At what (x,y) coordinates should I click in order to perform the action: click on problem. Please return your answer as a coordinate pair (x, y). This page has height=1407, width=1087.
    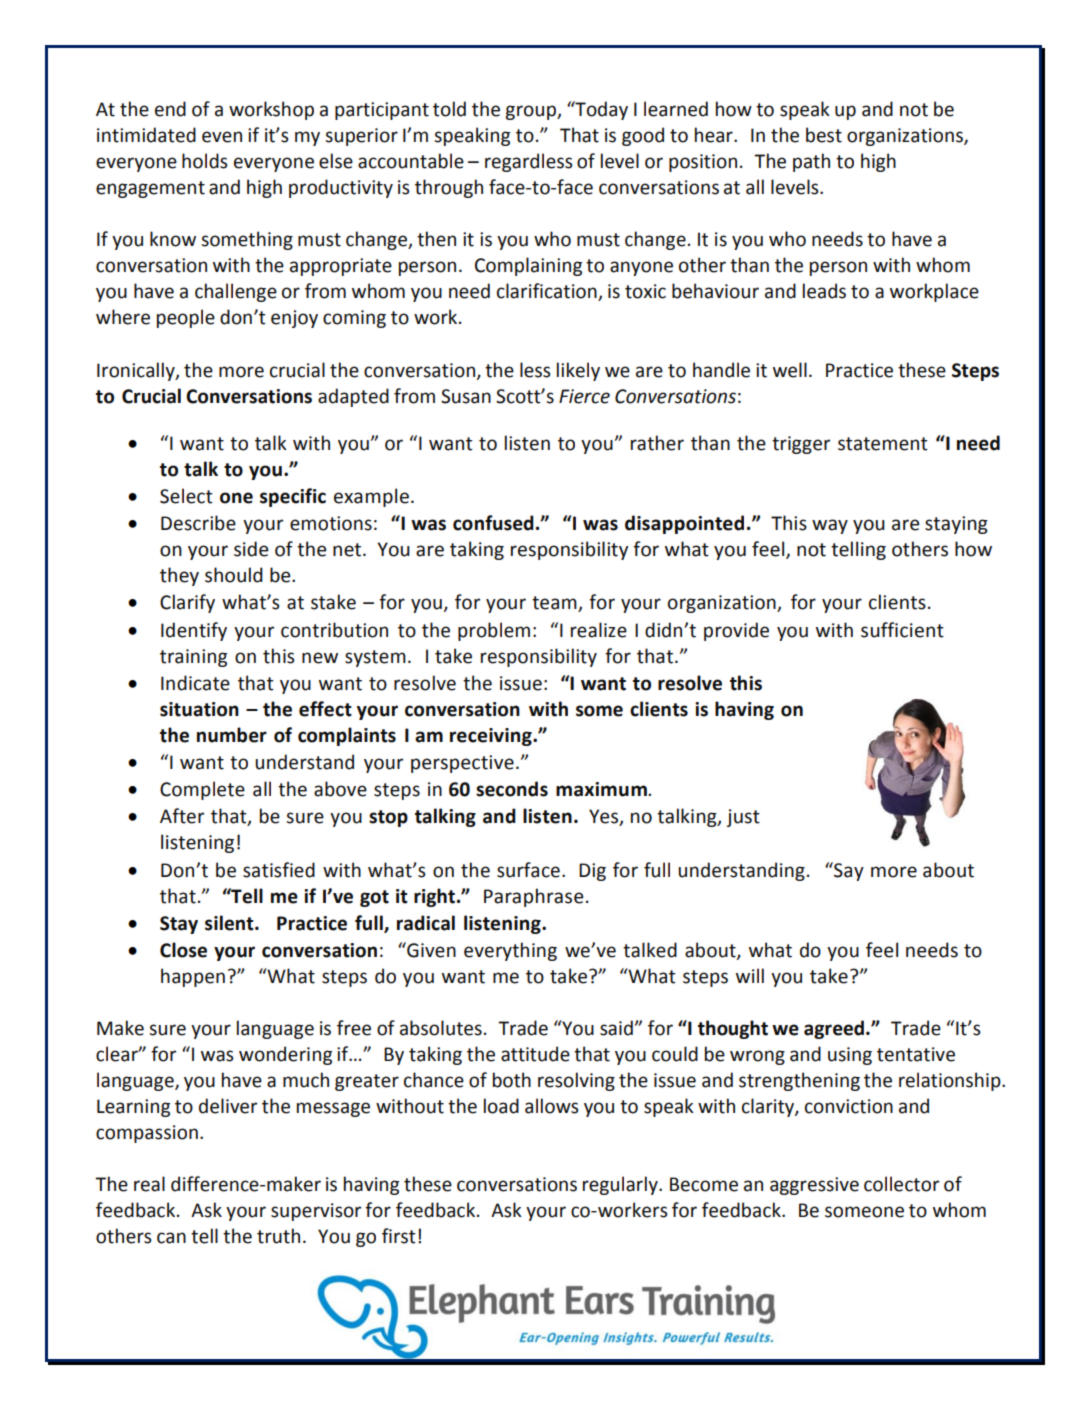
    Looking at the image, I should click on (494, 631).
